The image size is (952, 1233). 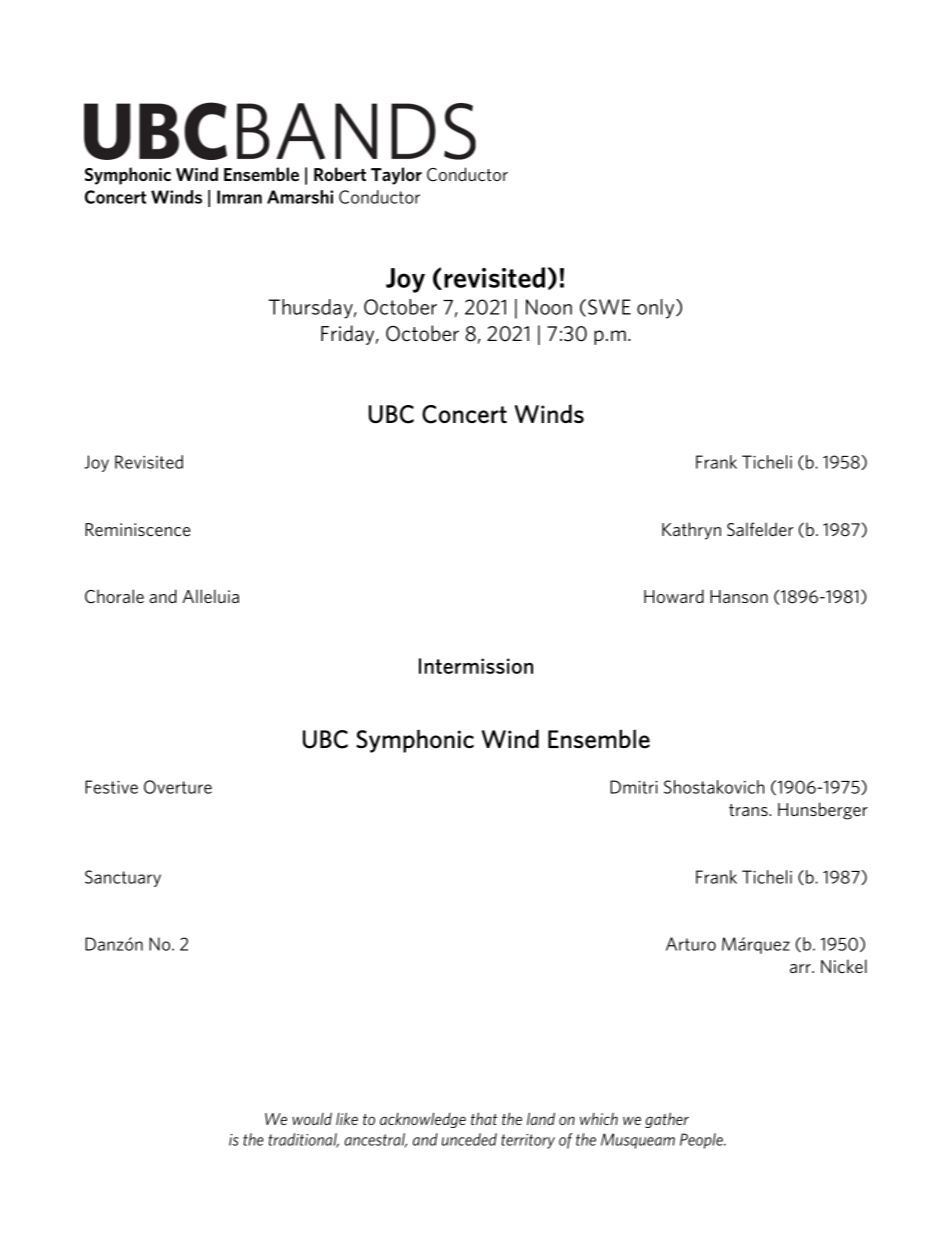 I want to click on Imran, so click(x=239, y=197).
